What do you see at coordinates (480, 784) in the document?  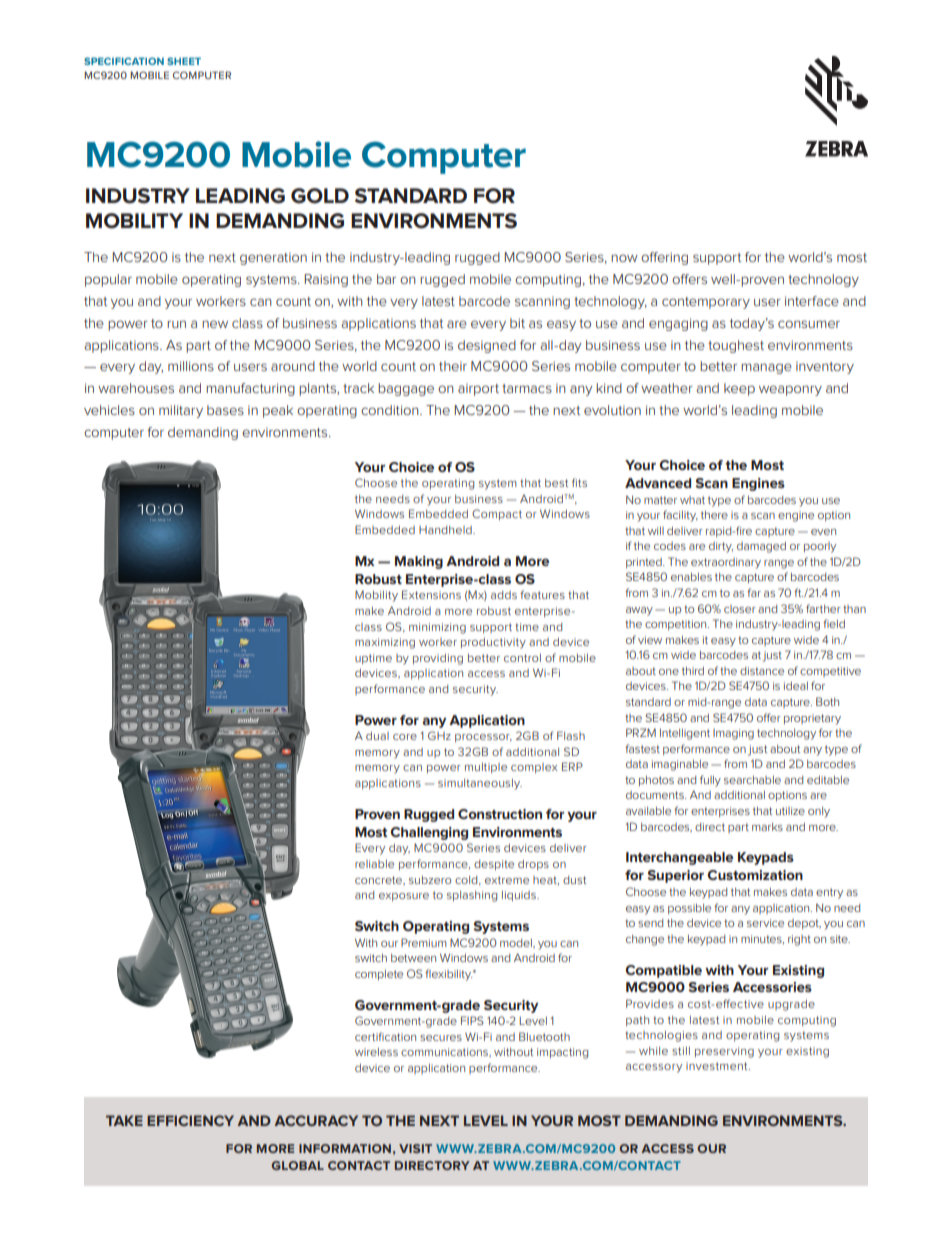 I see `simultaneously` at bounding box center [480, 784].
